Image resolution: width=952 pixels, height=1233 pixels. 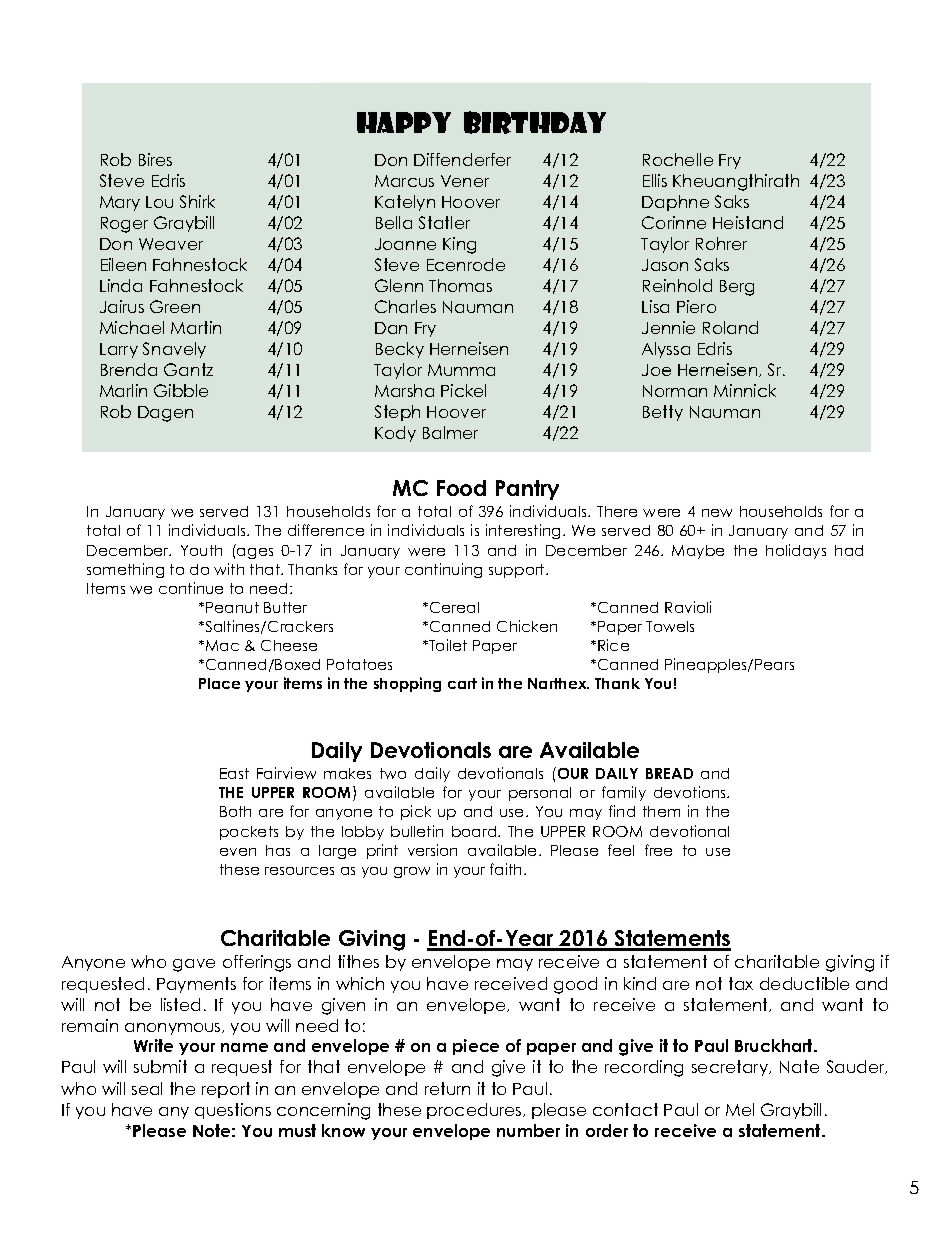 I want to click on personal, so click(x=540, y=794).
